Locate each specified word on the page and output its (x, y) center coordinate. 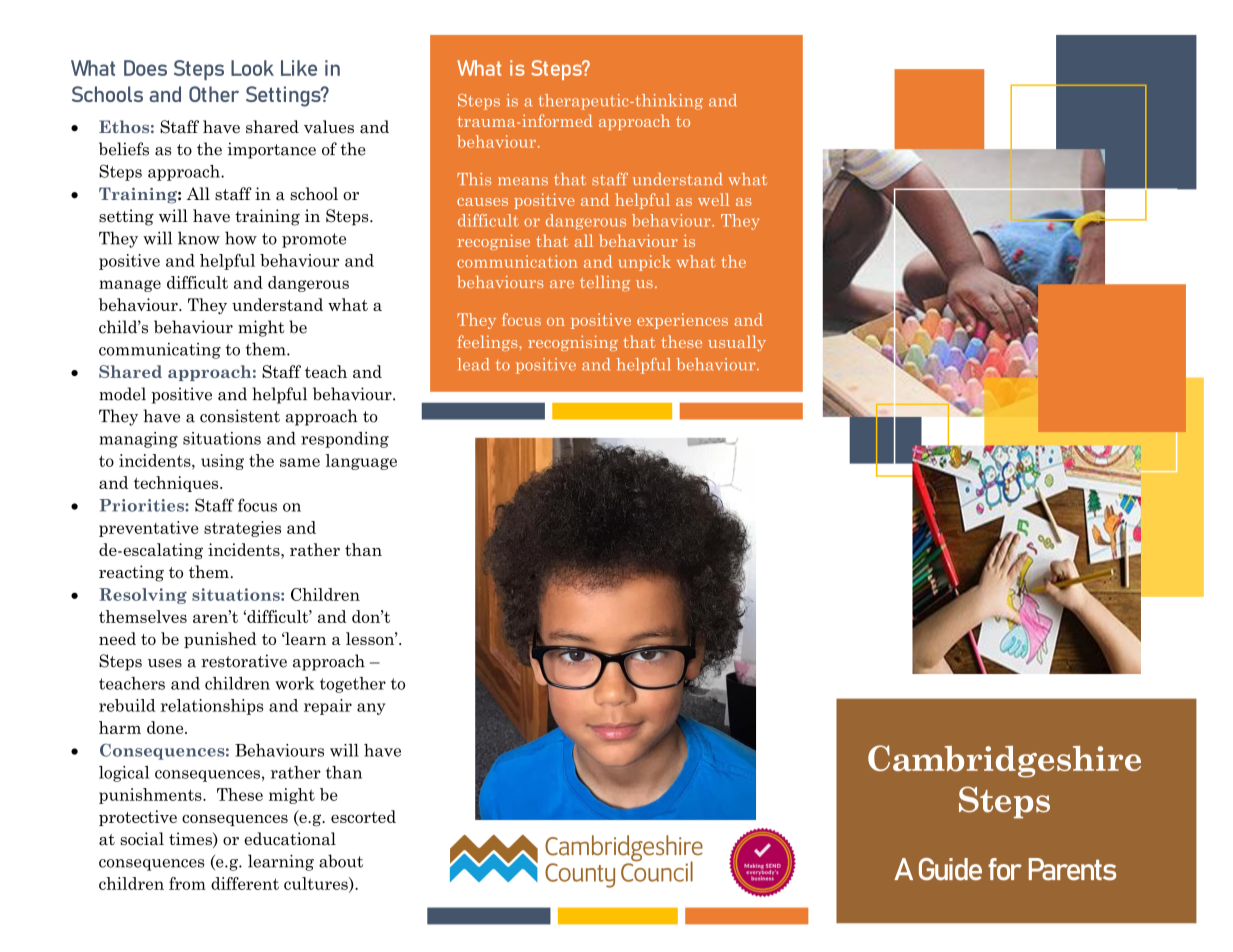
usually (737, 343)
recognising (573, 343)
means (523, 181)
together (353, 685)
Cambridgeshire (1004, 761)
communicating (160, 351)
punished (220, 640)
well (713, 199)
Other (214, 94)
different (245, 883)
